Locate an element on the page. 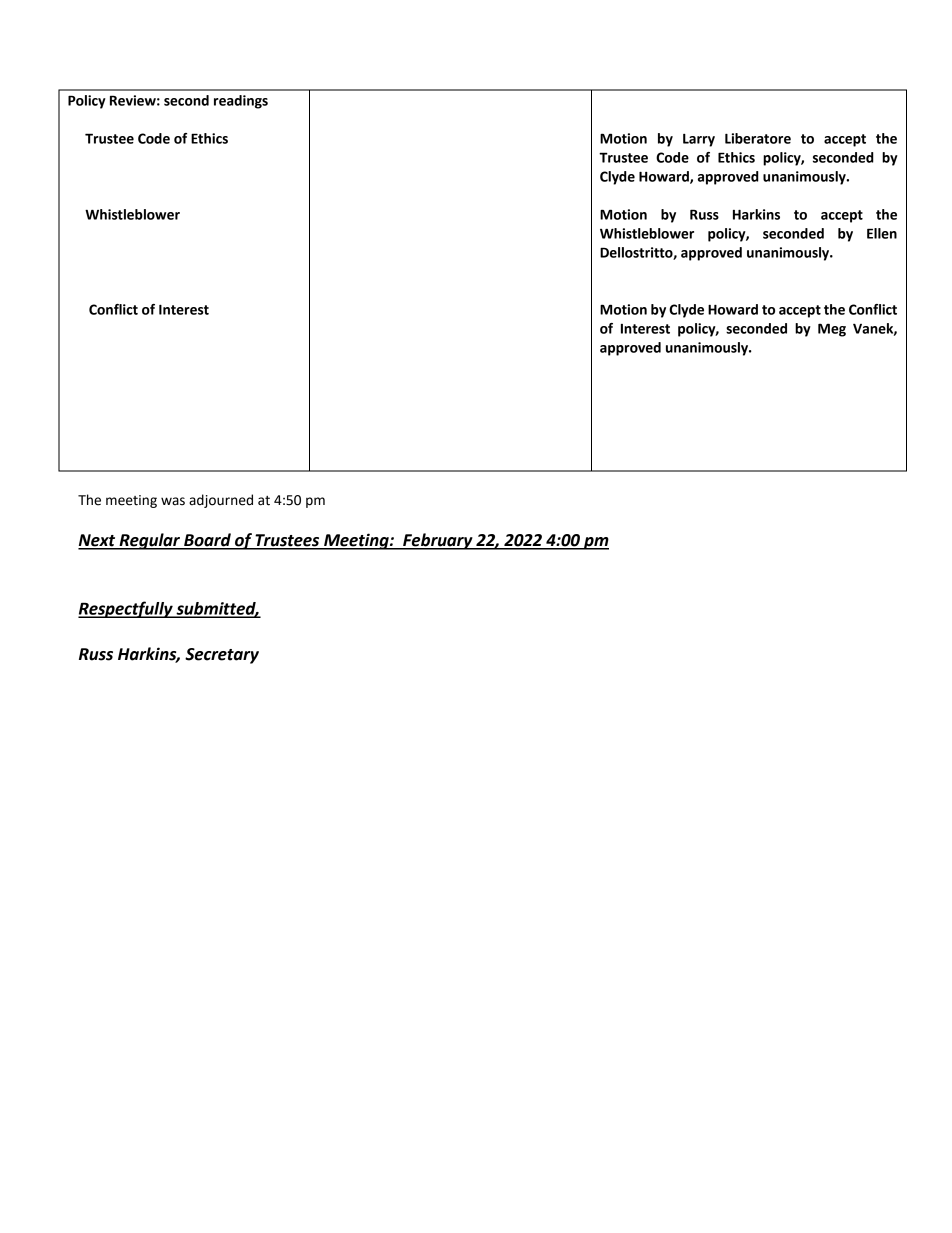 The height and width of the document is (1233, 952). readings is located at coordinates (241, 102).
